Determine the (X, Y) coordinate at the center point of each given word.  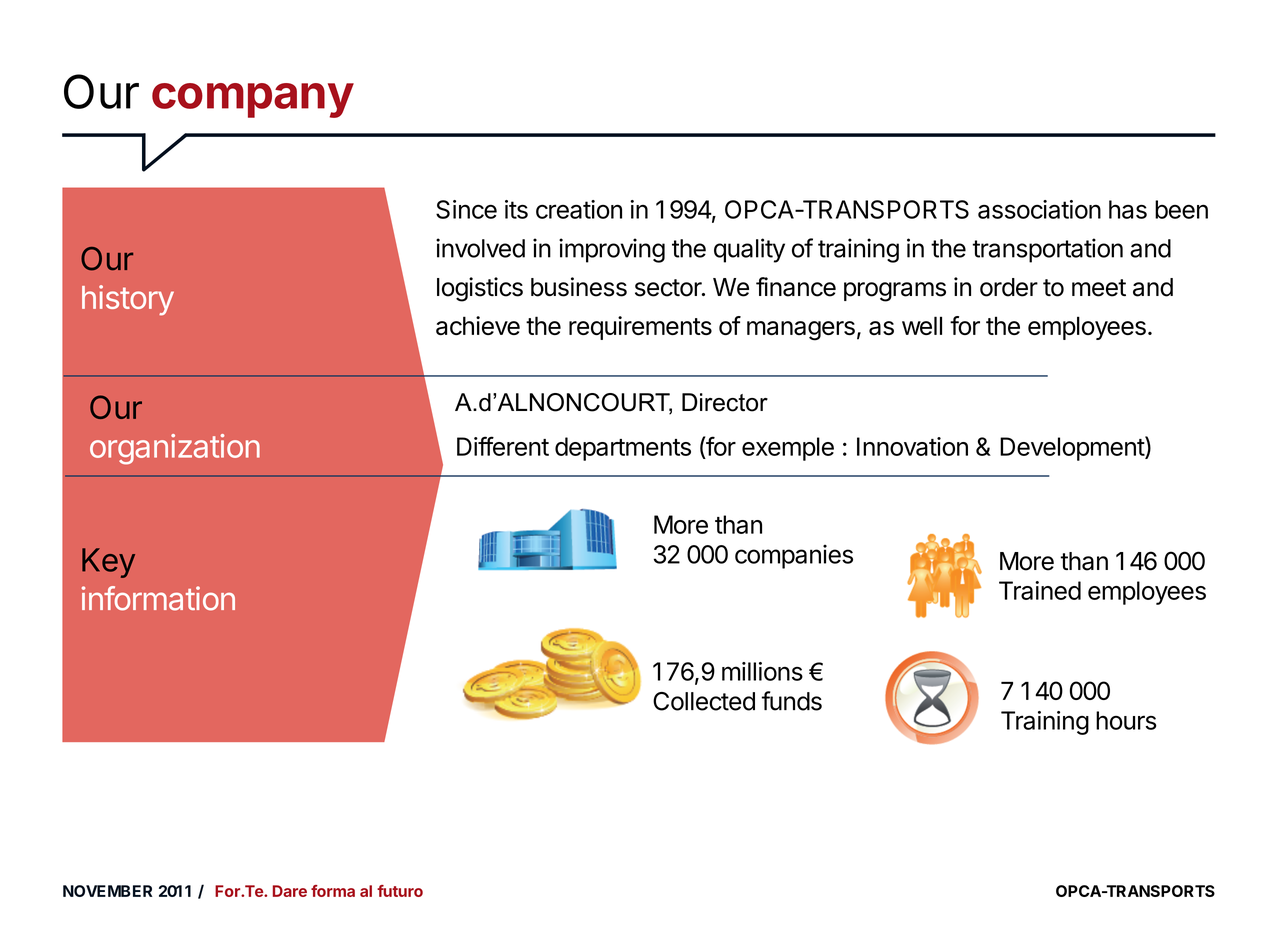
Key (108, 563)
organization (175, 449)
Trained (1040, 590)
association (1039, 209)
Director (725, 402)
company (253, 100)
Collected (704, 701)
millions (762, 671)
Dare (290, 891)
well (922, 325)
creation (579, 209)
